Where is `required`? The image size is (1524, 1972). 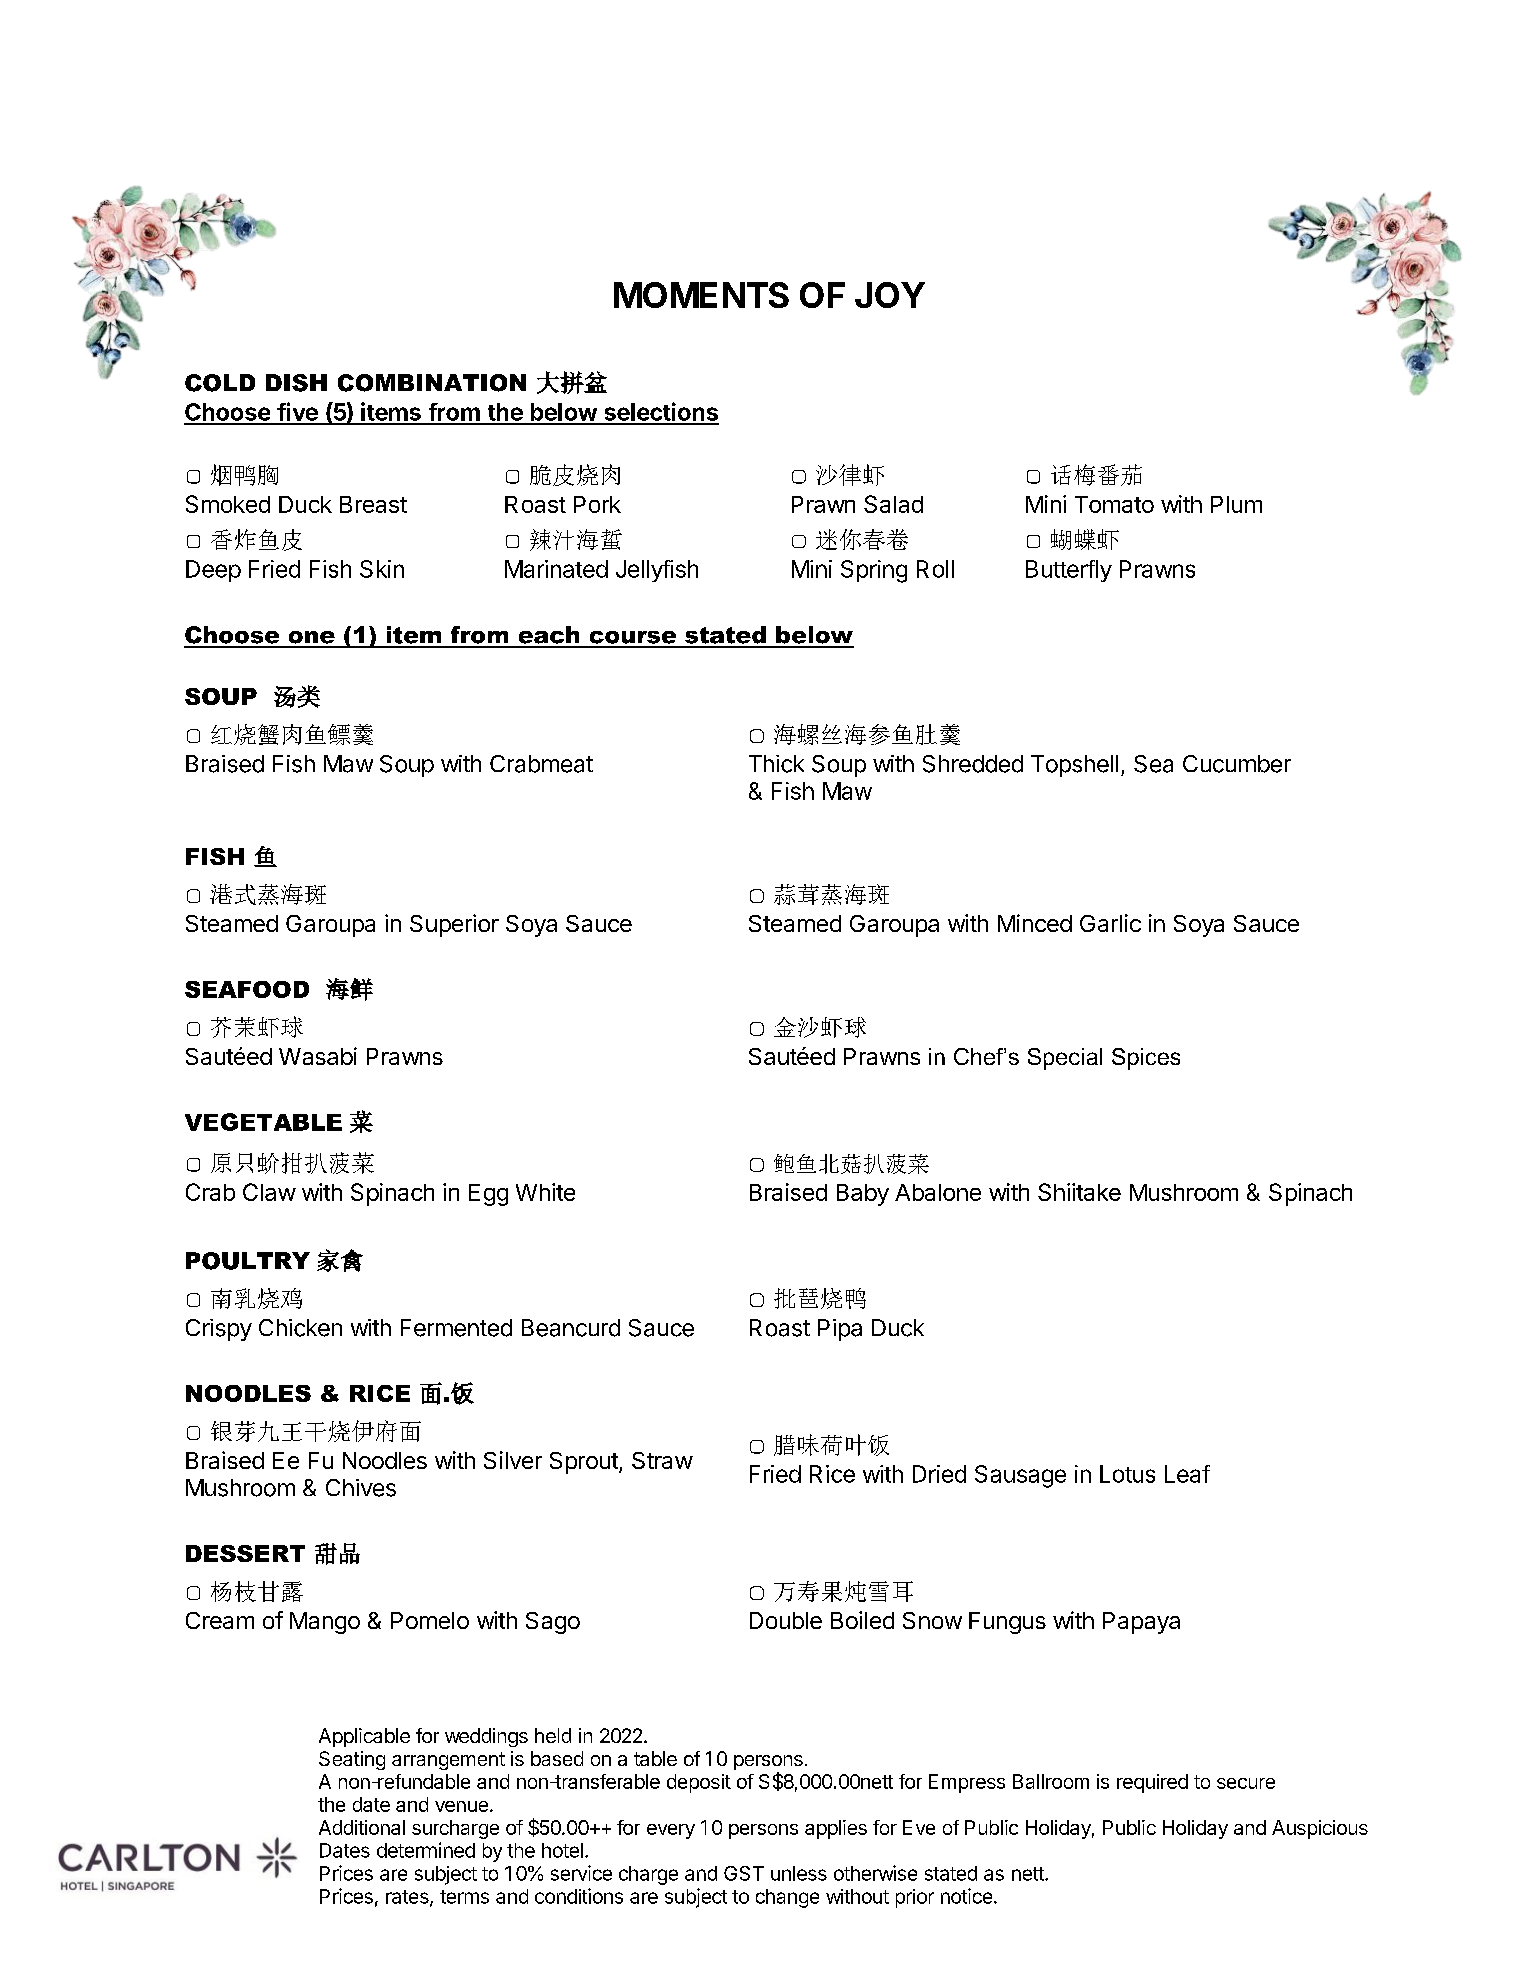
required is located at coordinates (1152, 1783).
